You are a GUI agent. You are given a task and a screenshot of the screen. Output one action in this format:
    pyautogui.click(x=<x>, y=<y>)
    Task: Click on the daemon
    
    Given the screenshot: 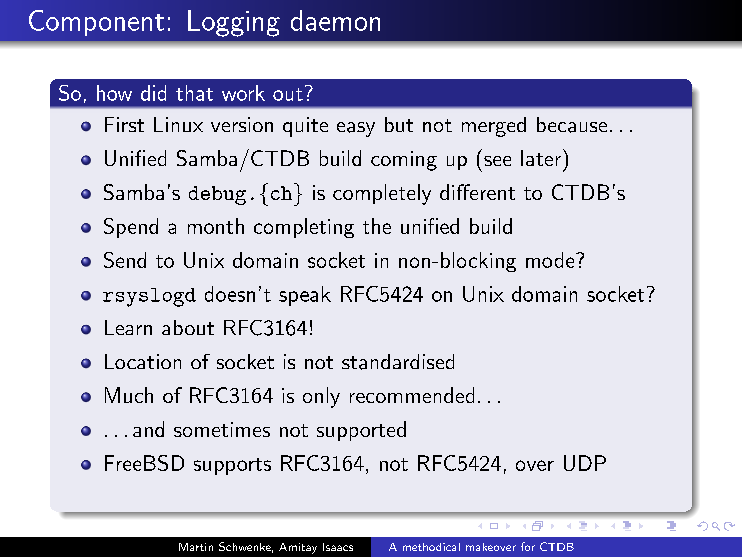 What is the action you would take?
    pyautogui.click(x=335, y=20)
